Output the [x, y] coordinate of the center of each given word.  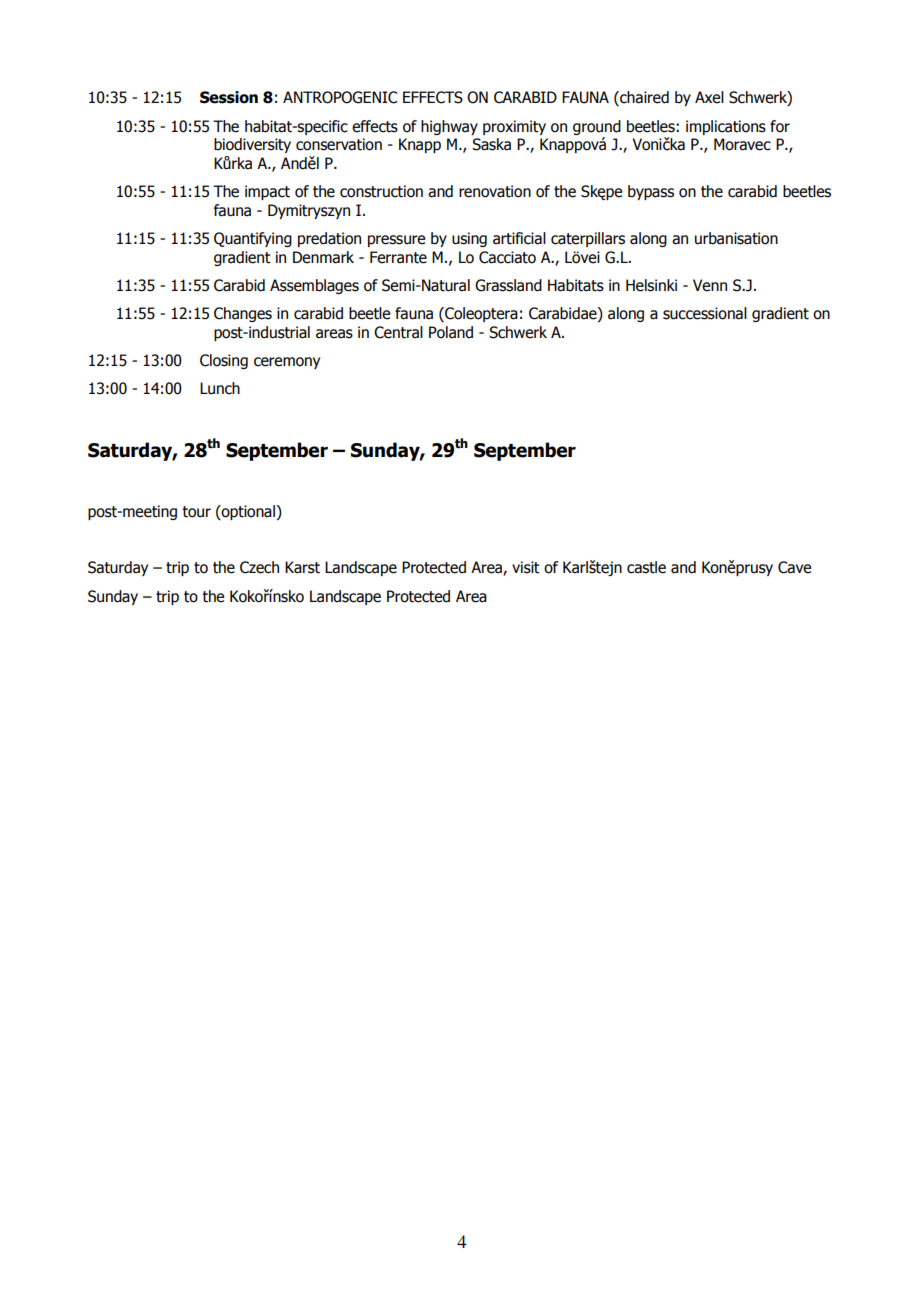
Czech [259, 567]
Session [229, 97]
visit [526, 567]
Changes [243, 314]
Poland [451, 332]
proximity [514, 127]
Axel [709, 97]
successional [705, 313]
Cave [794, 567]
